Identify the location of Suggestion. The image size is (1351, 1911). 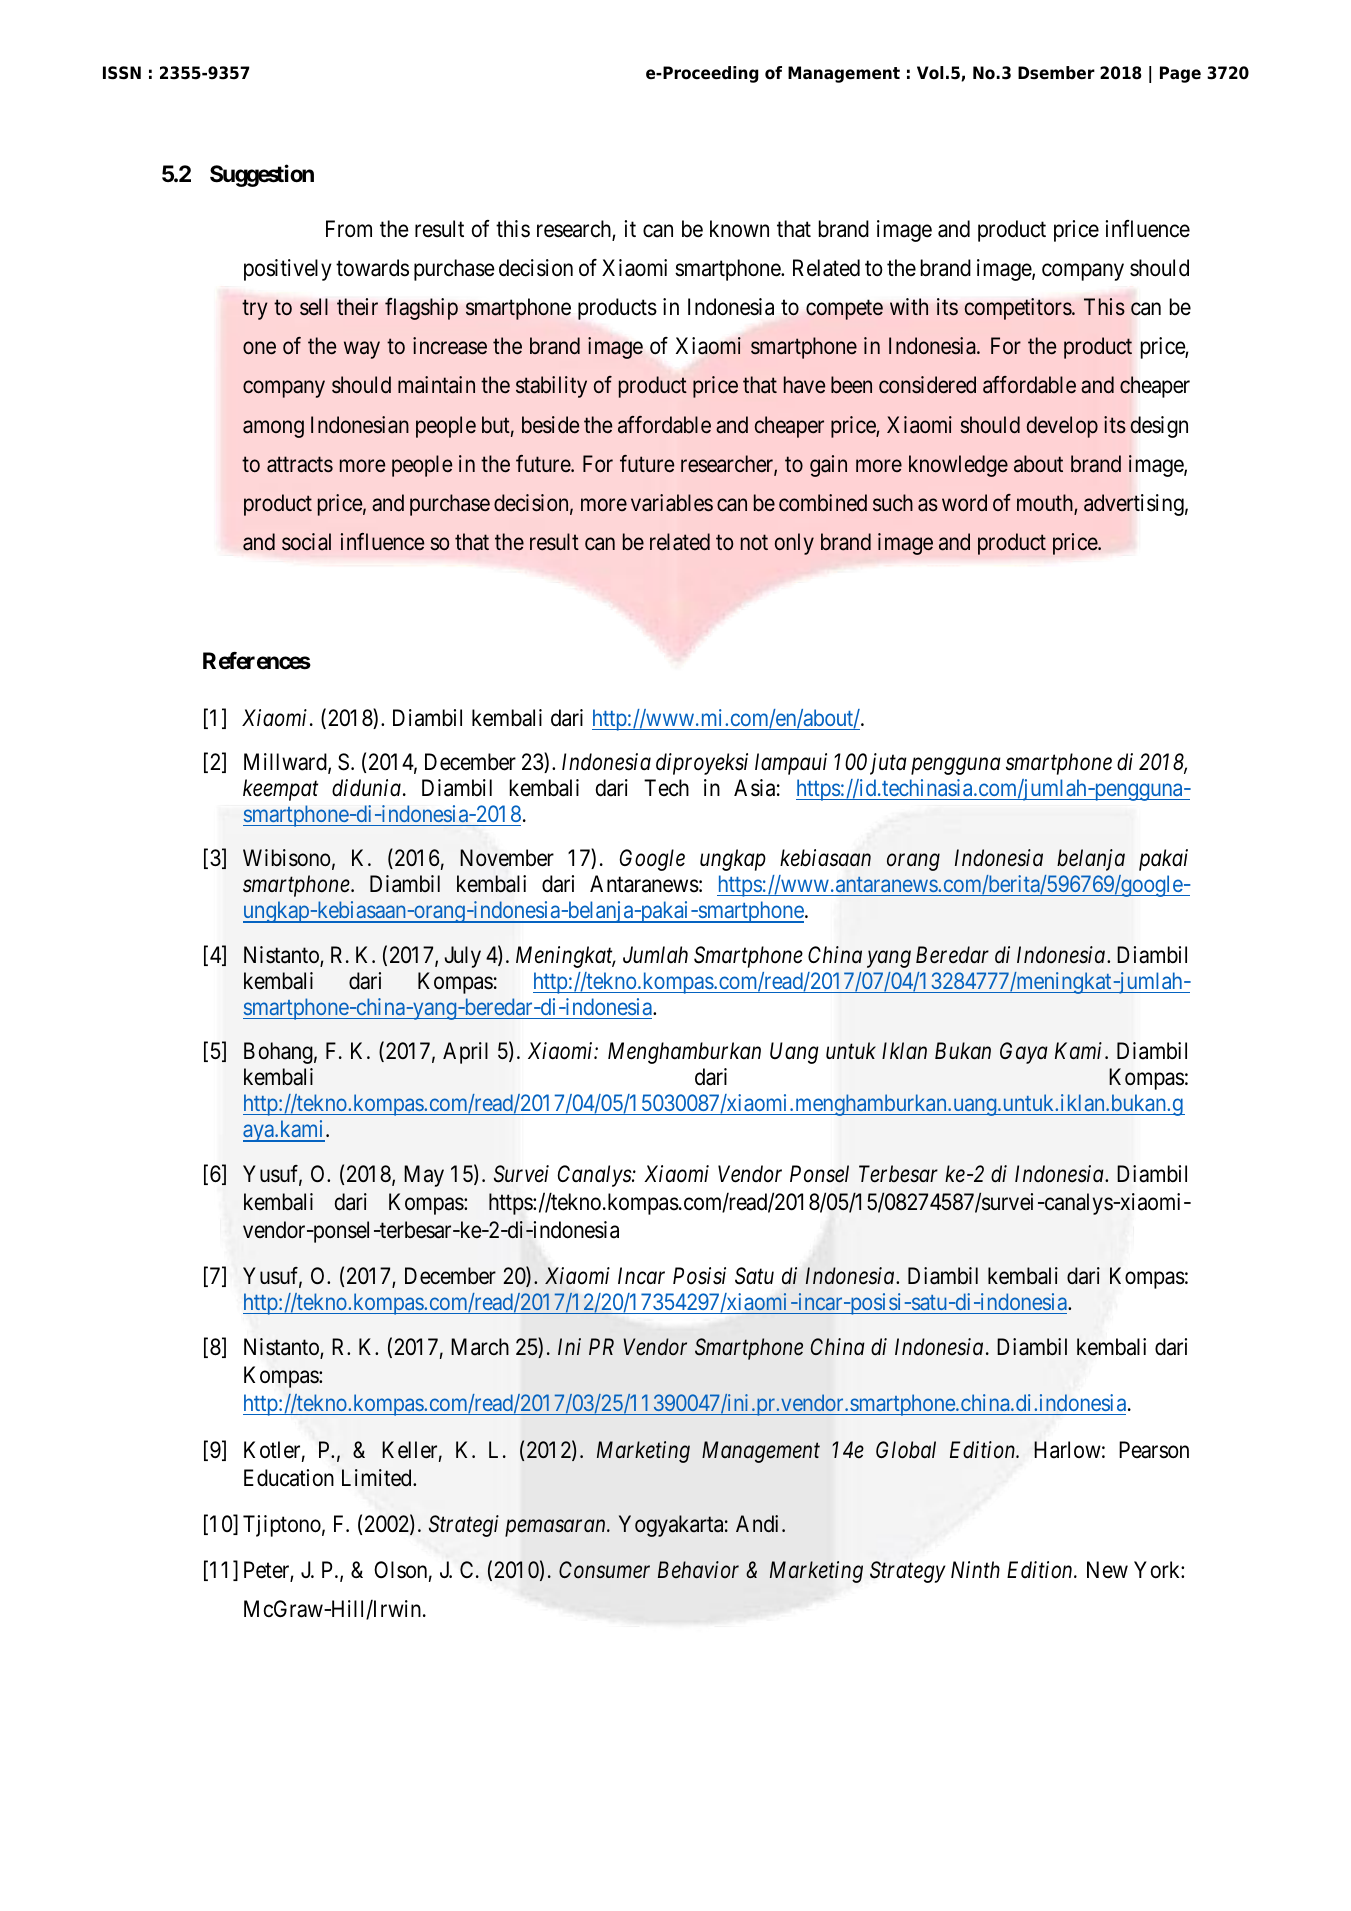
(262, 175).
